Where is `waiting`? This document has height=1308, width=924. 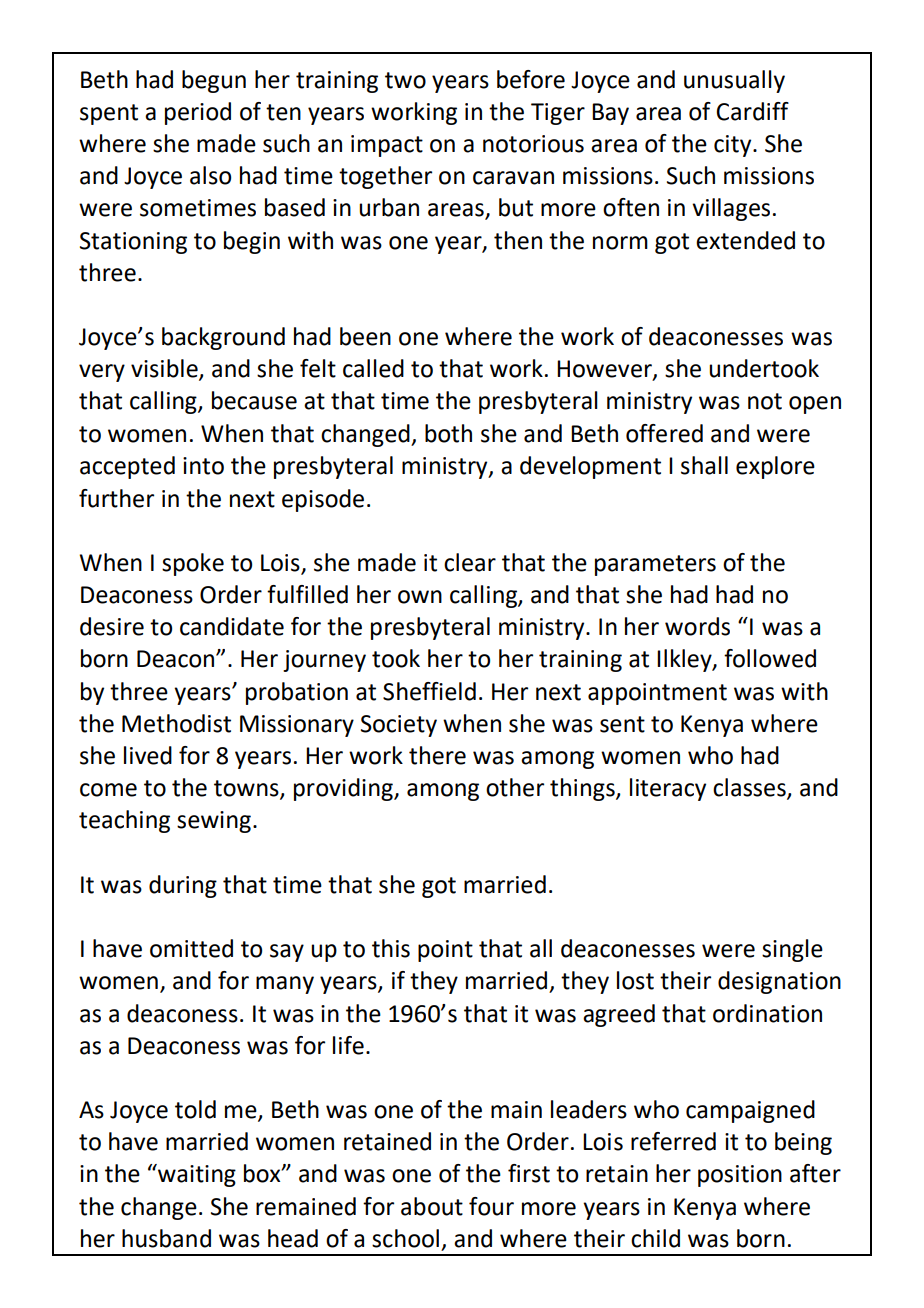 waiting is located at coordinates (196, 1175).
